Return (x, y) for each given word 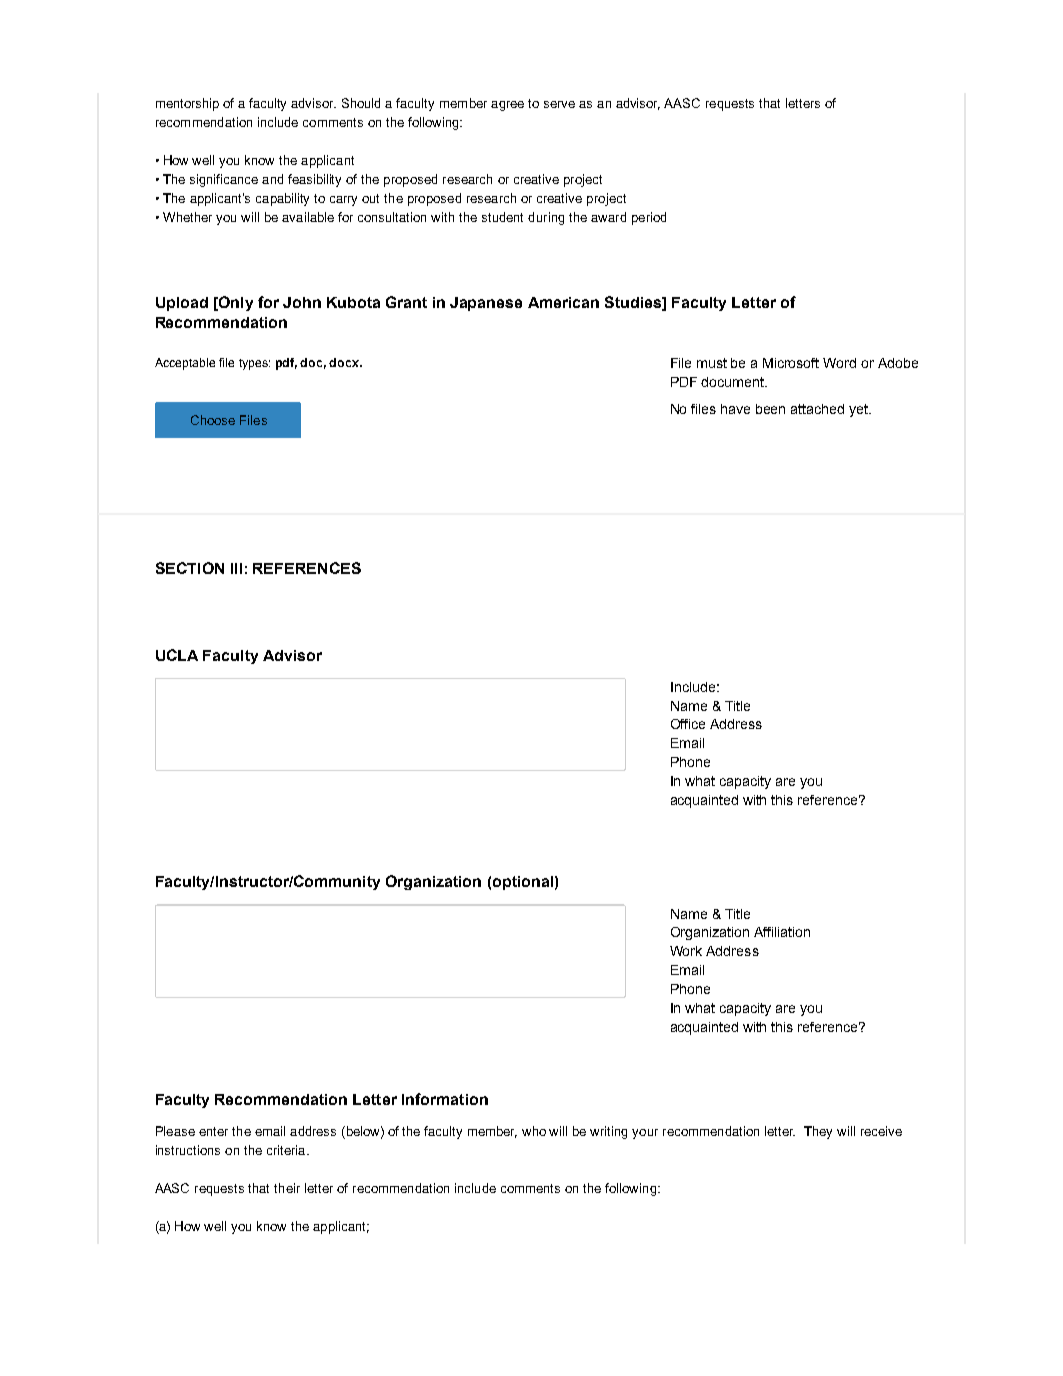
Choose (213, 420)
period (649, 218)
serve (559, 104)
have (735, 409)
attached (817, 409)
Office (688, 724)
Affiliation (782, 932)
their (287, 1188)
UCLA (177, 655)
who (534, 1131)
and (272, 179)
